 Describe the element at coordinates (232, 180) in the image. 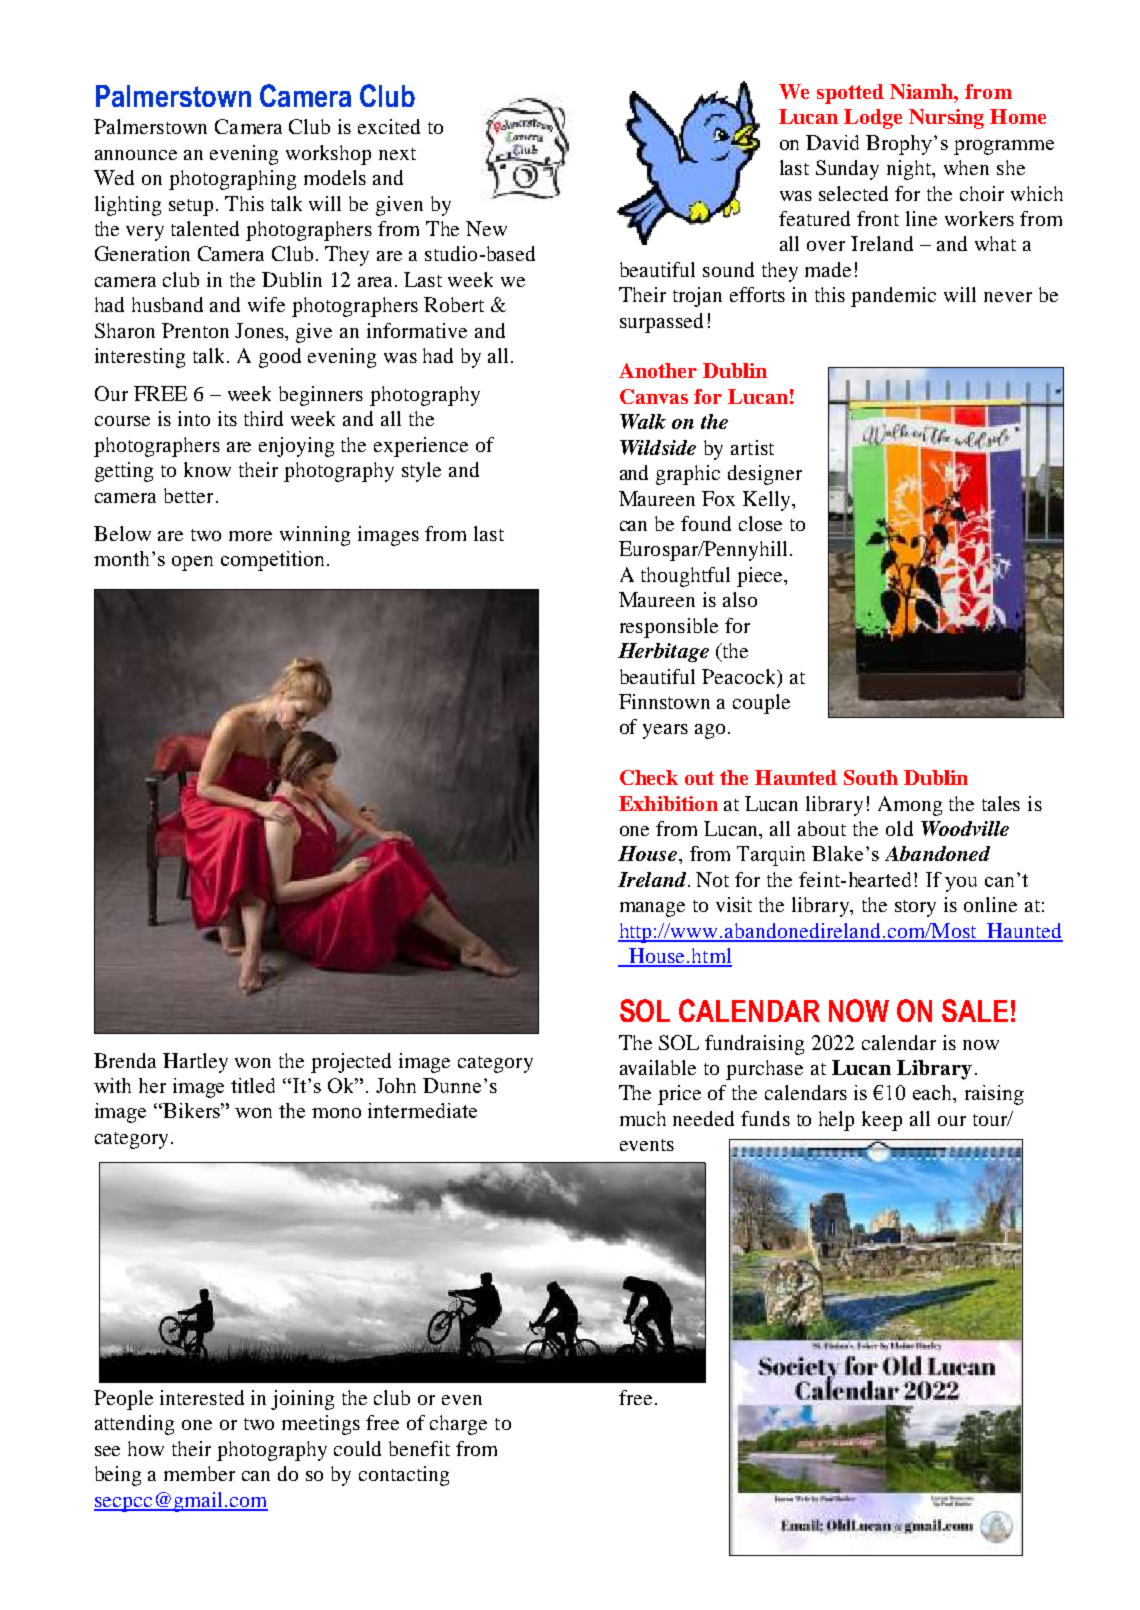

I see `photographing` at that location.
